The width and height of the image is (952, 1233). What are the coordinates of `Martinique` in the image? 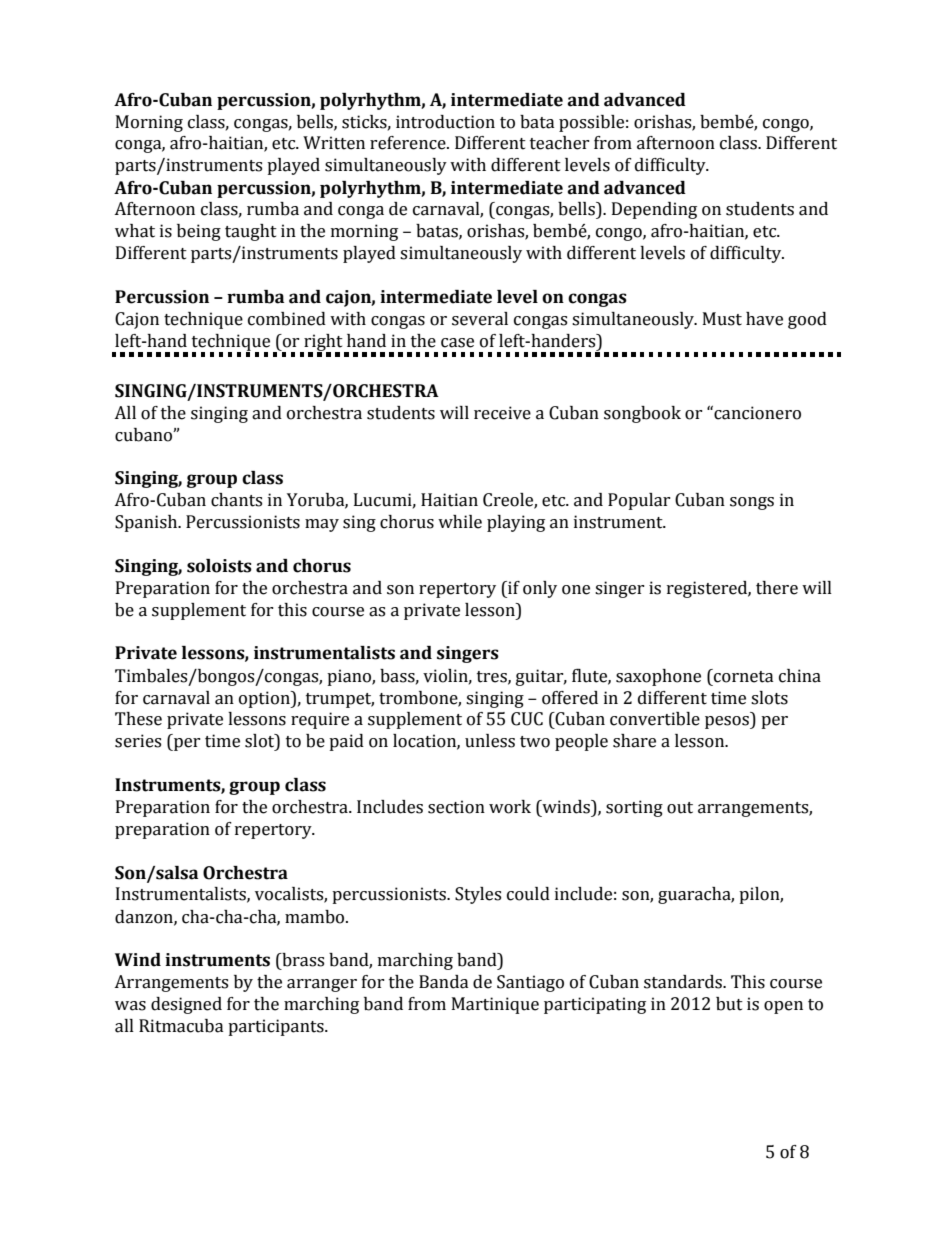 It's located at (495, 1005).
